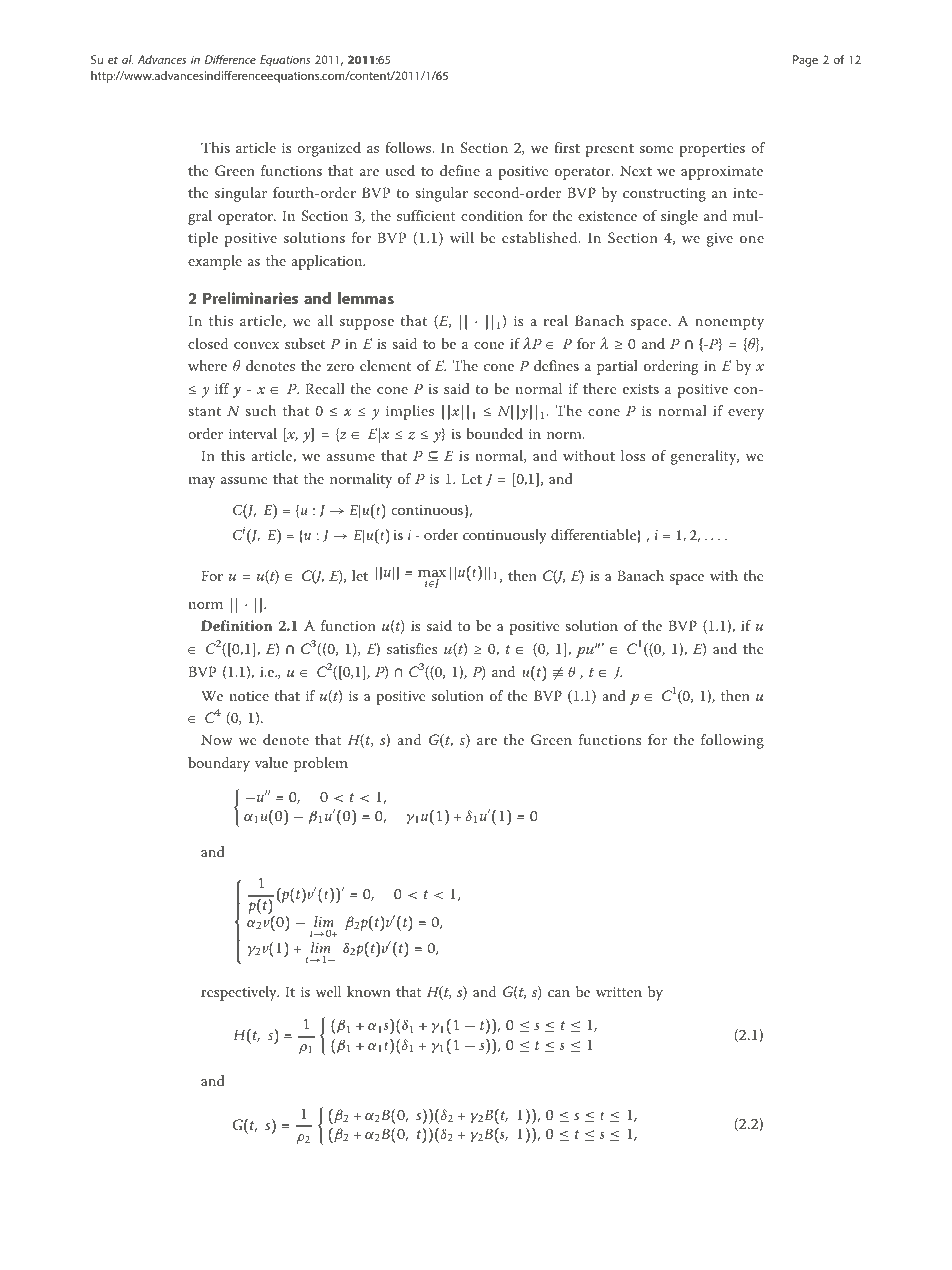 The width and height of the image is (952, 1270). What do you see at coordinates (732, 741) in the image?
I see `following` at bounding box center [732, 741].
